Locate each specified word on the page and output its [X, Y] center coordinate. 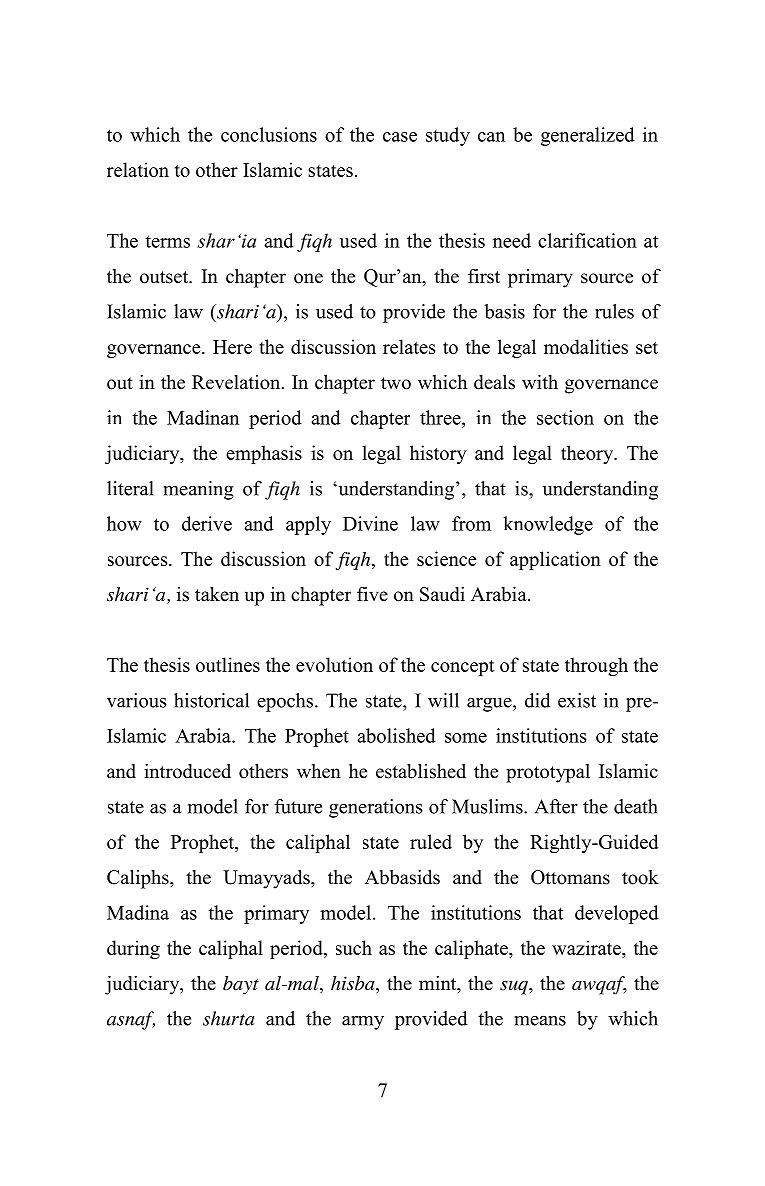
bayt [241, 985]
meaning [199, 490]
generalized [588, 136]
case [400, 137]
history [438, 454]
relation [138, 169]
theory [588, 454]
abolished [396, 735]
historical [211, 700]
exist [577, 700]
